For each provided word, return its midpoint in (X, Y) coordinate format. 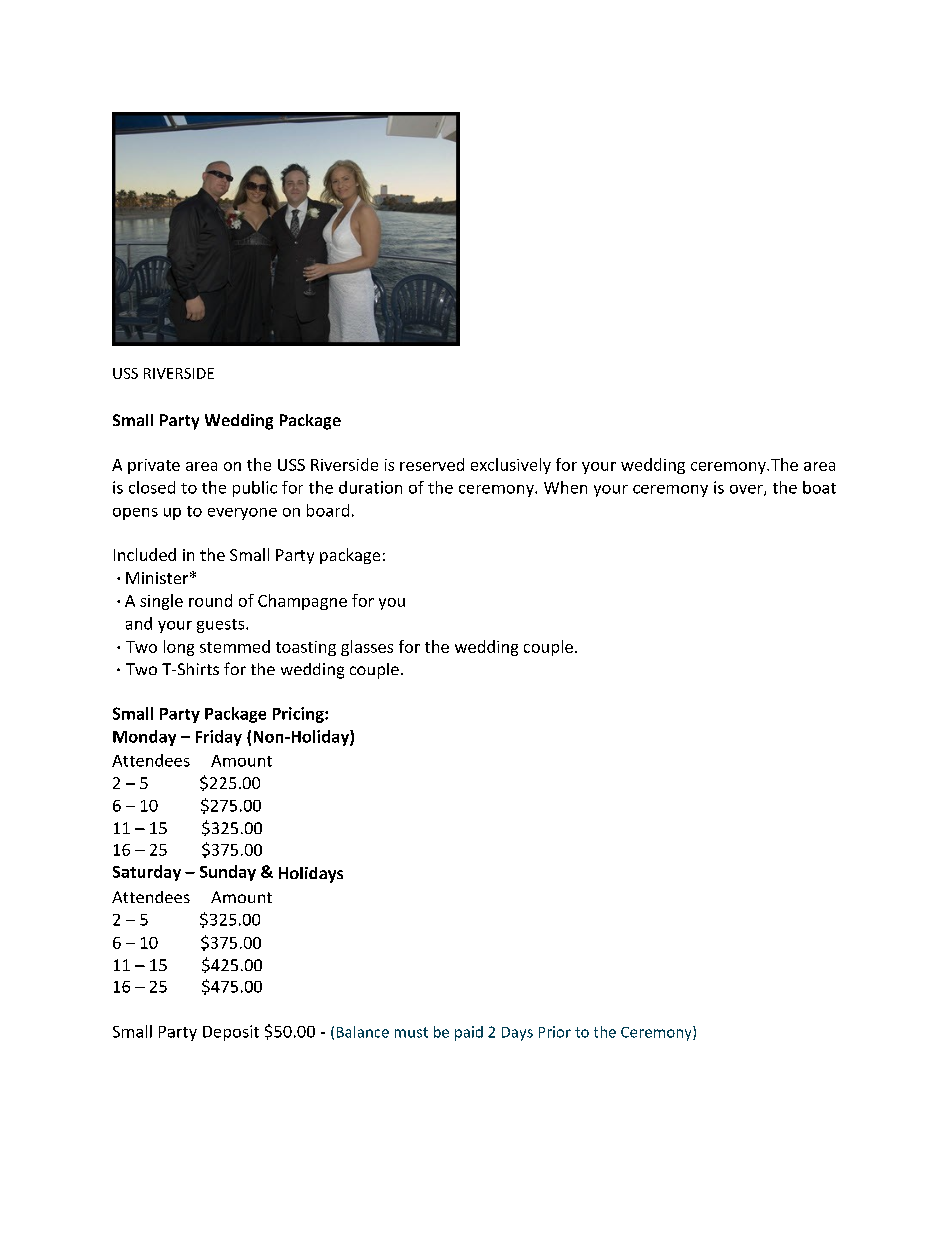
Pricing (299, 715)
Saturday (147, 873)
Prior (555, 1032)
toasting (306, 648)
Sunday (228, 873)
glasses (367, 648)
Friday (219, 738)
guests (222, 626)
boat (819, 487)
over (747, 490)
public (255, 489)
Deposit (231, 1033)
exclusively (511, 466)
